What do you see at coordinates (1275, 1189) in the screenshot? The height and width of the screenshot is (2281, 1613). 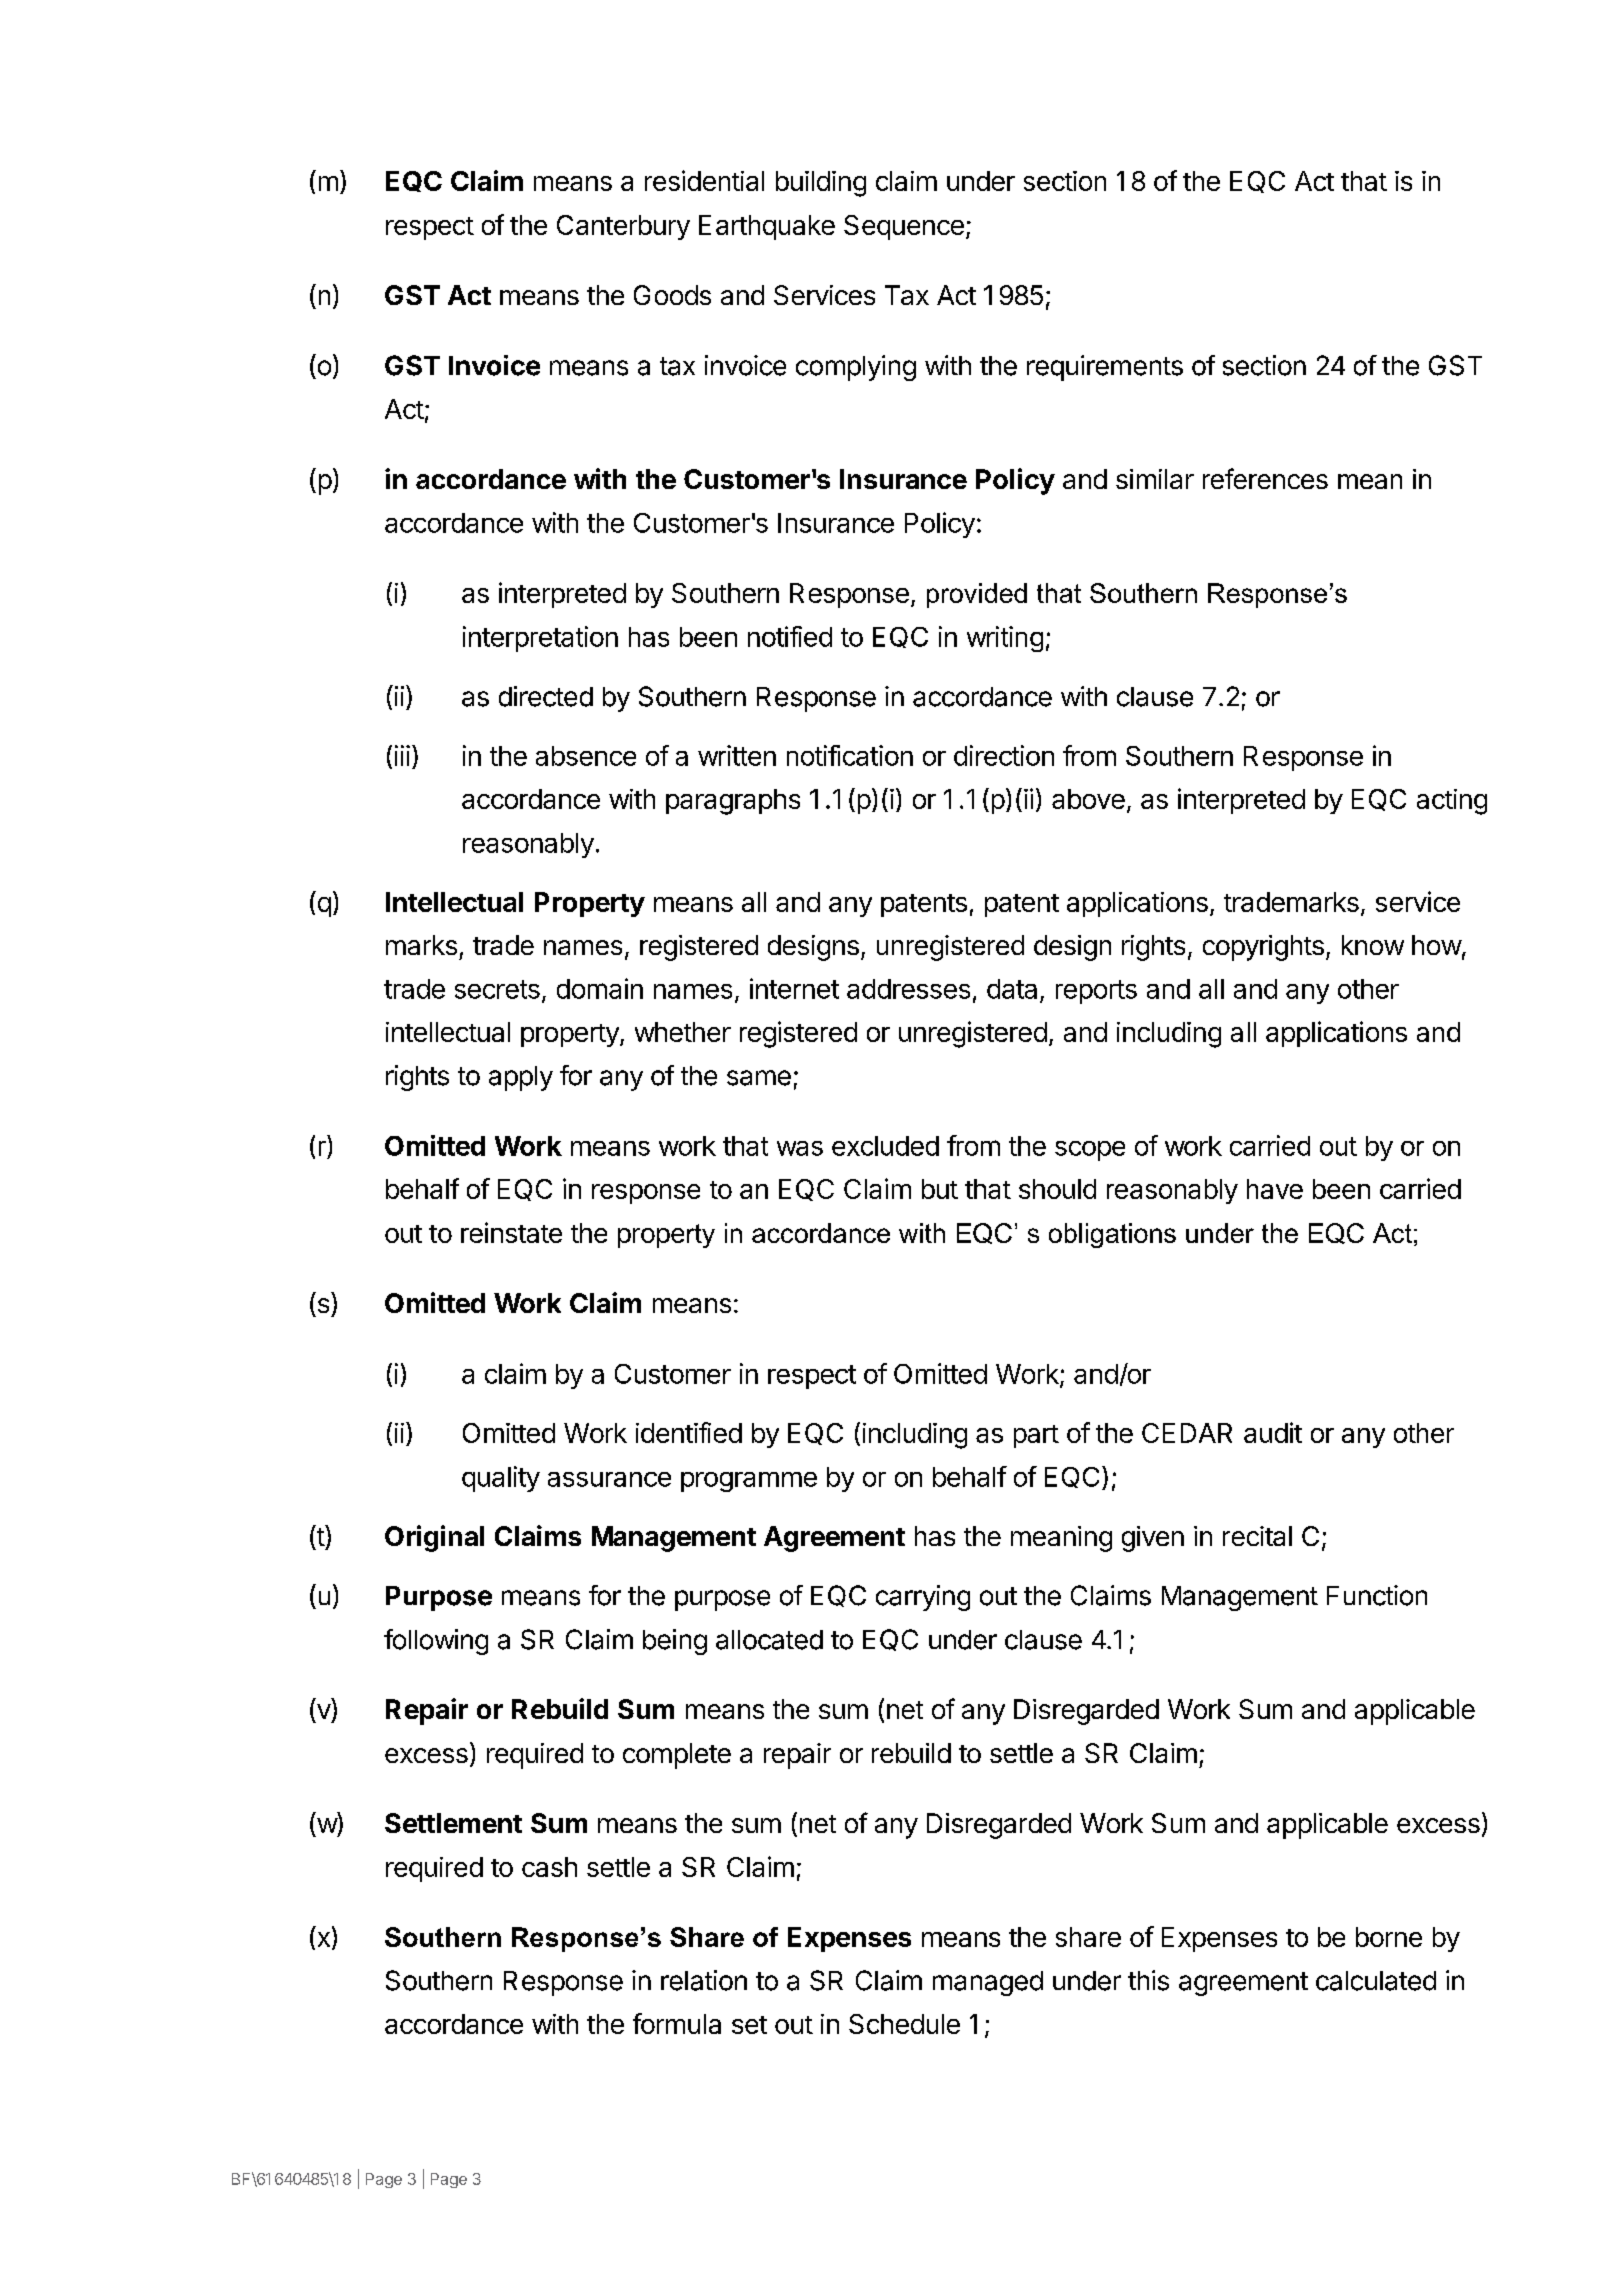 I see `have` at bounding box center [1275, 1189].
